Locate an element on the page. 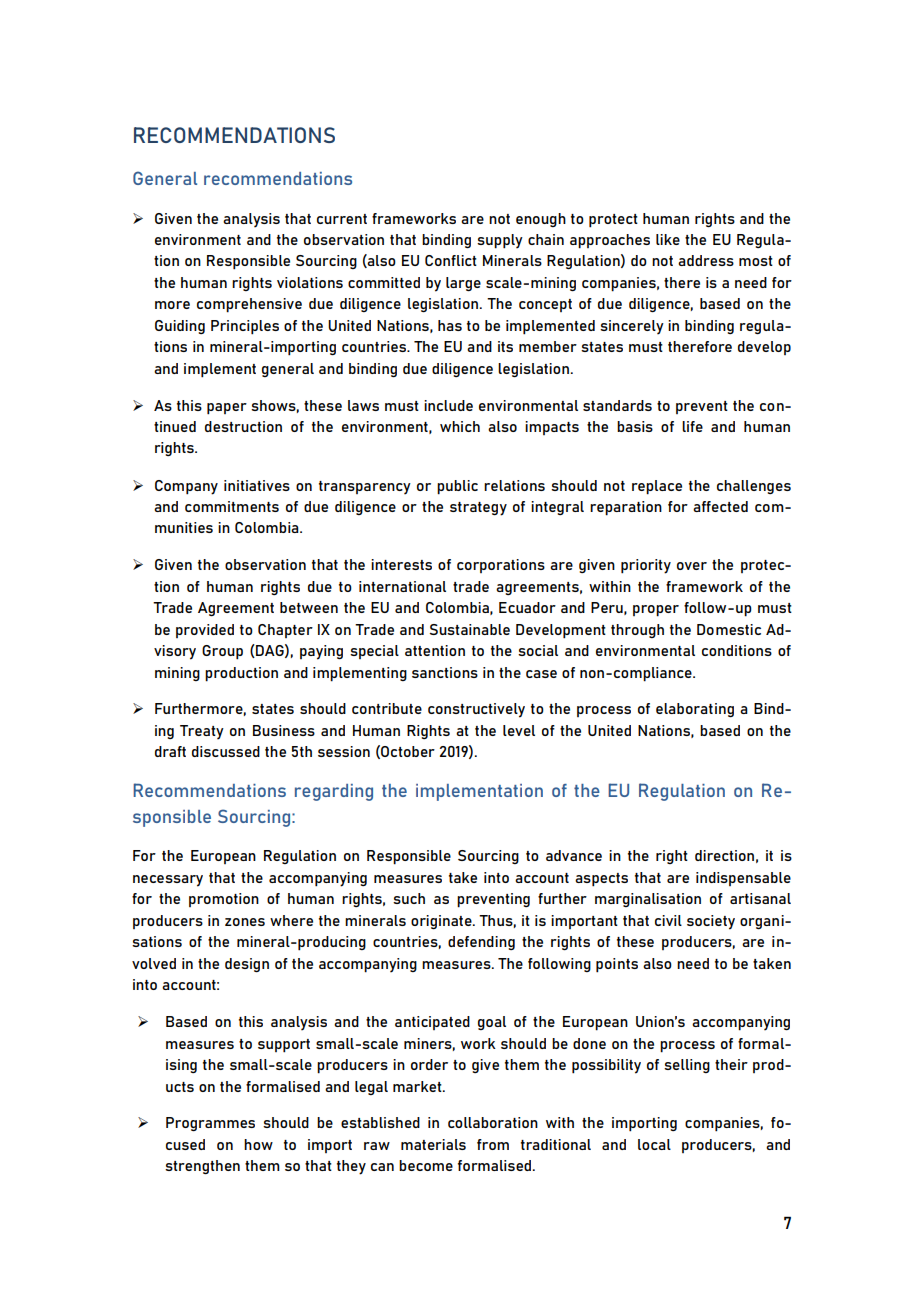 This image has width=924, height=1308. Conflict is located at coordinates (451, 260).
